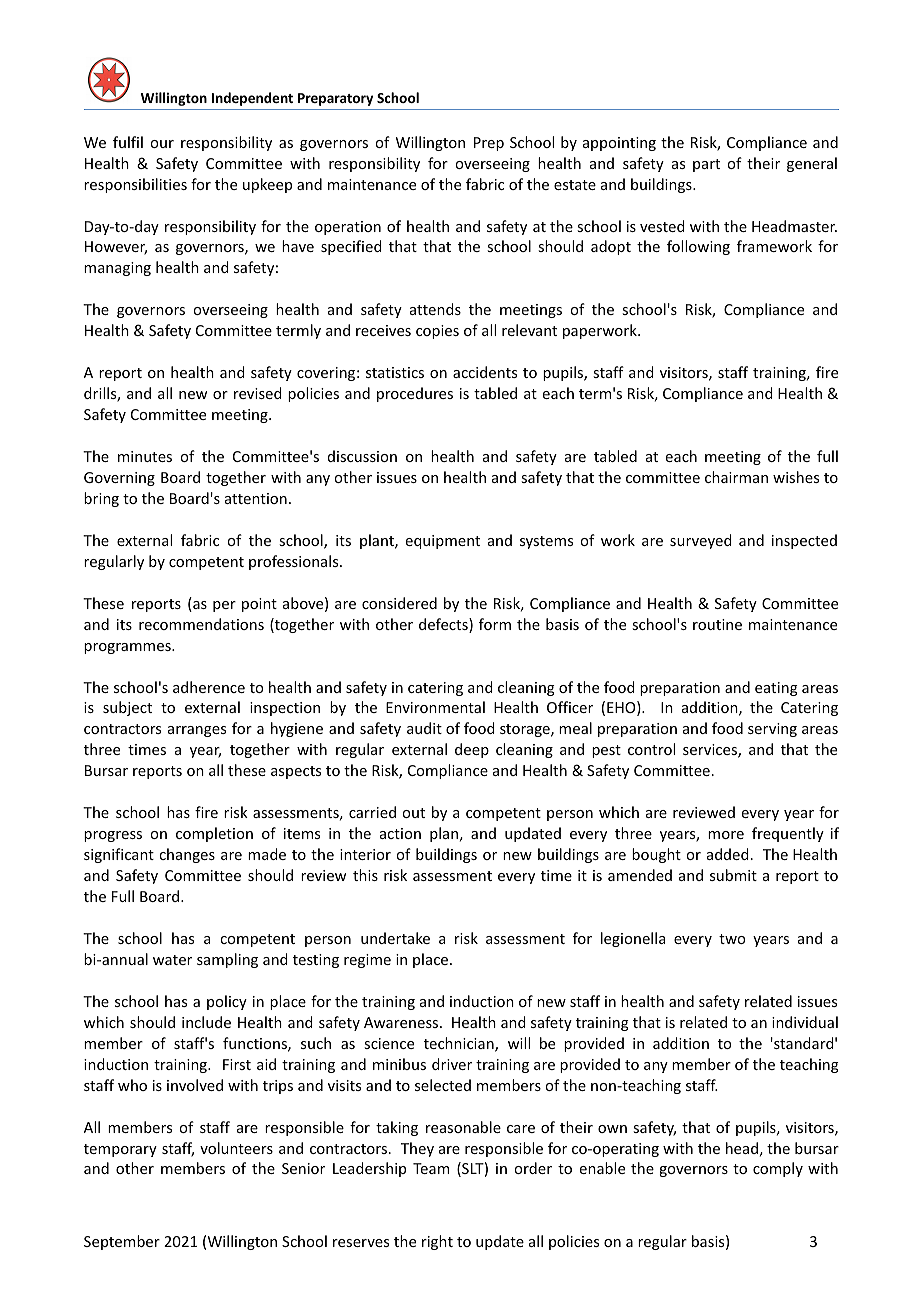 The height and width of the image is (1307, 924). What do you see at coordinates (437, 1242) in the image?
I see `right` at bounding box center [437, 1242].
